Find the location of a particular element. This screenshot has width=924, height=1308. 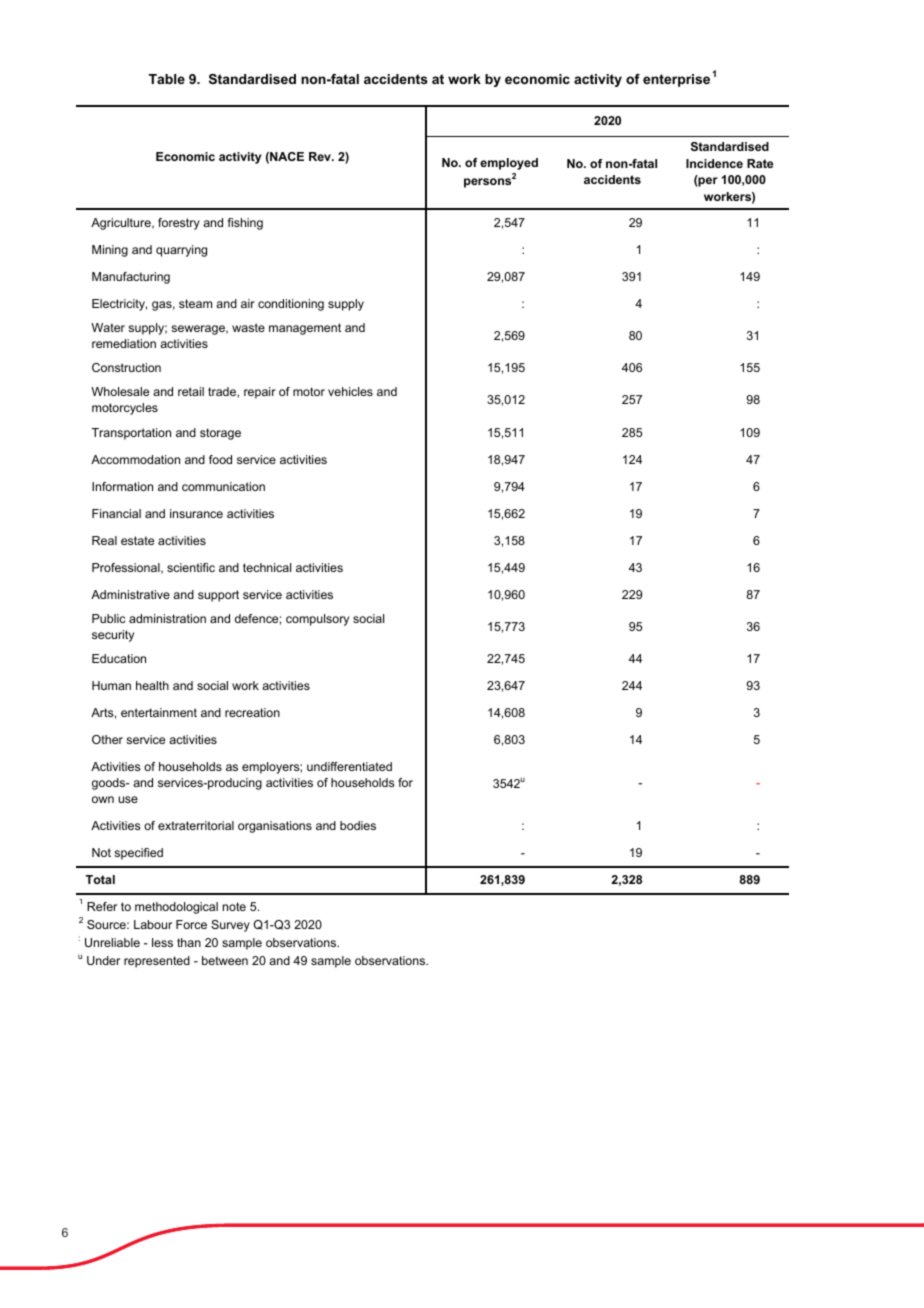

steam is located at coordinates (195, 303).
